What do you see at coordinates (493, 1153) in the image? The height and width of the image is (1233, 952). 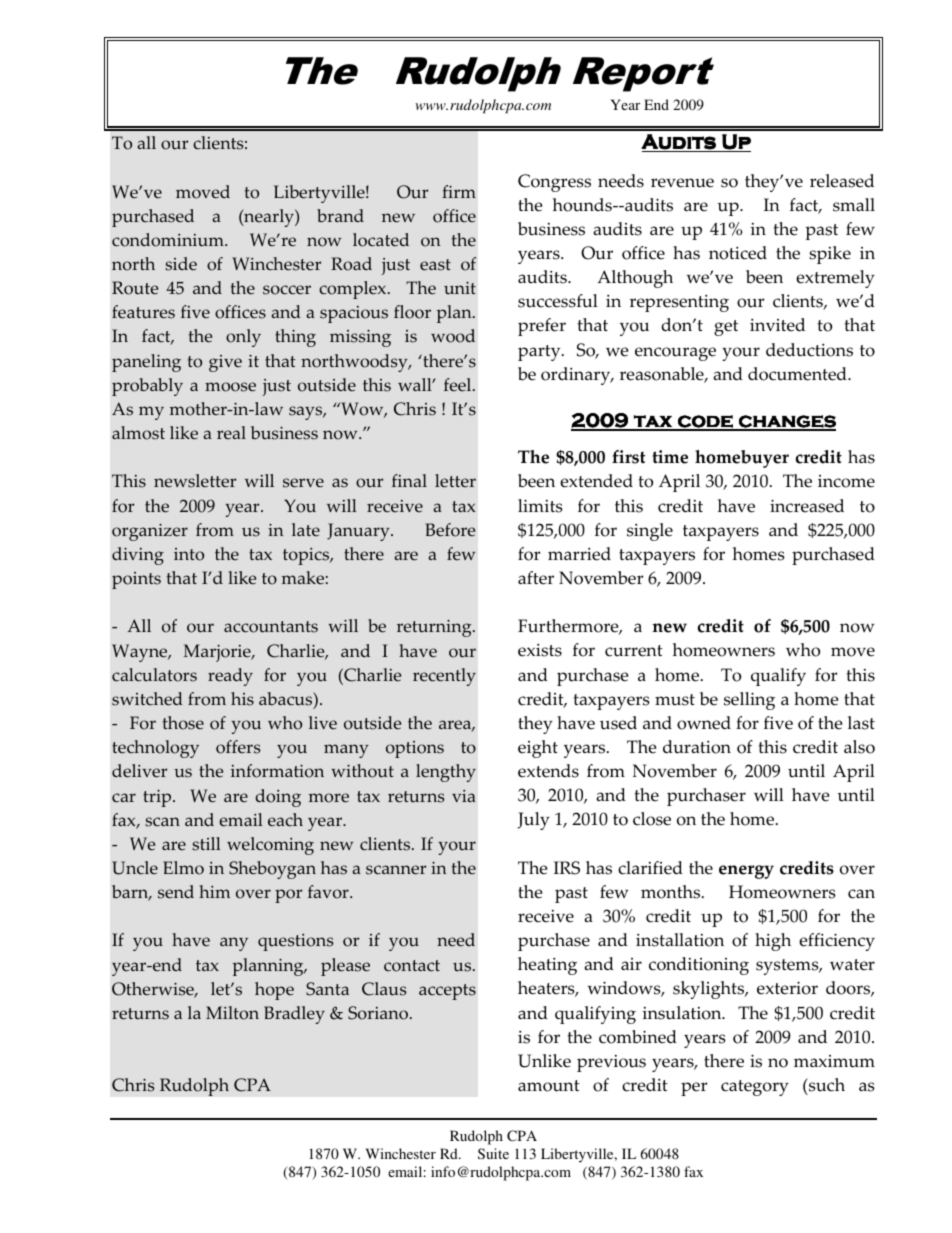 I see `Suite` at bounding box center [493, 1153].
